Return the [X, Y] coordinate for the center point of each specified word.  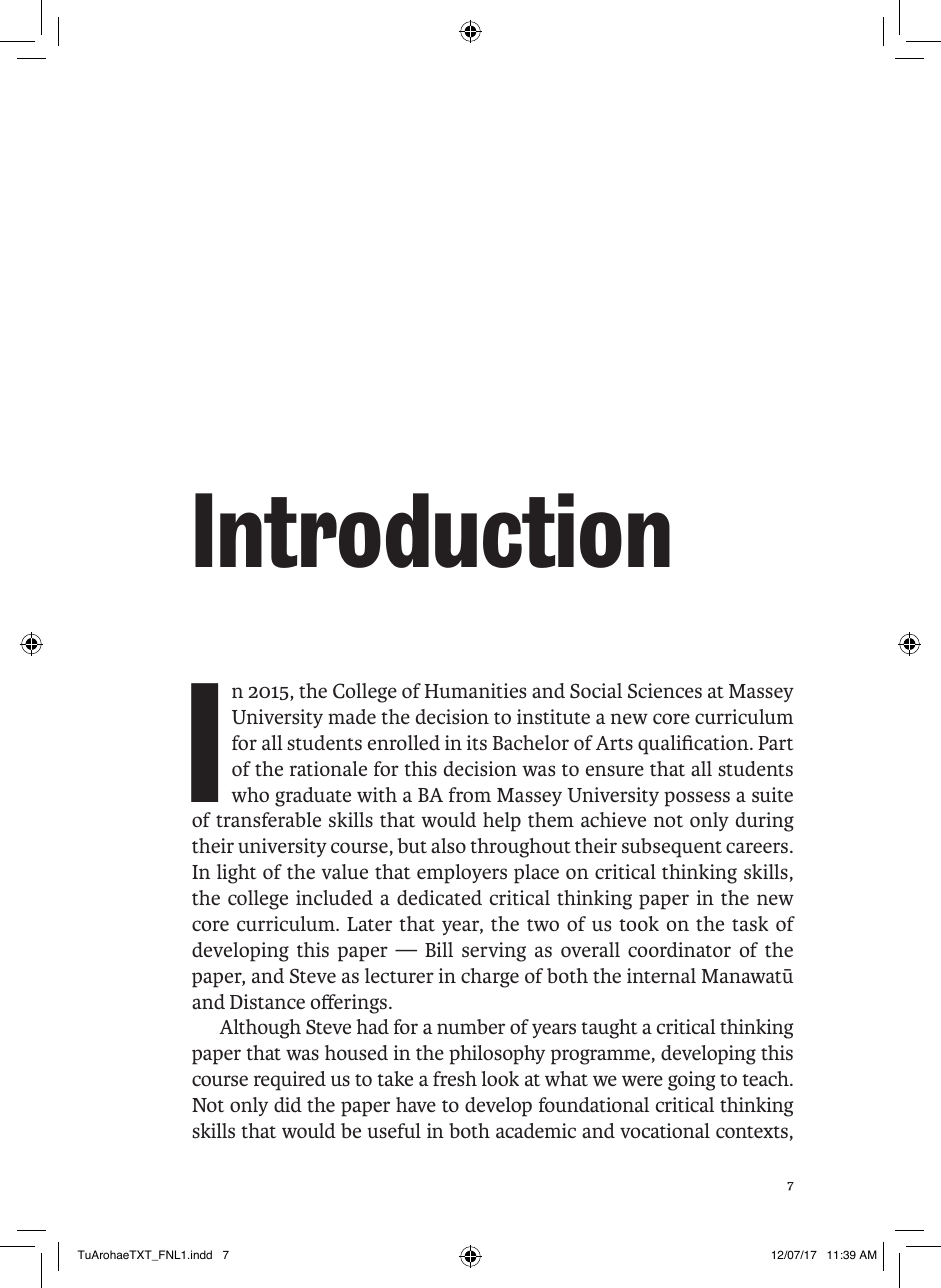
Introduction [432, 530]
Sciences [665, 691]
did [288, 1105]
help [502, 822]
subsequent [672, 848]
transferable [268, 820]
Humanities [475, 691]
